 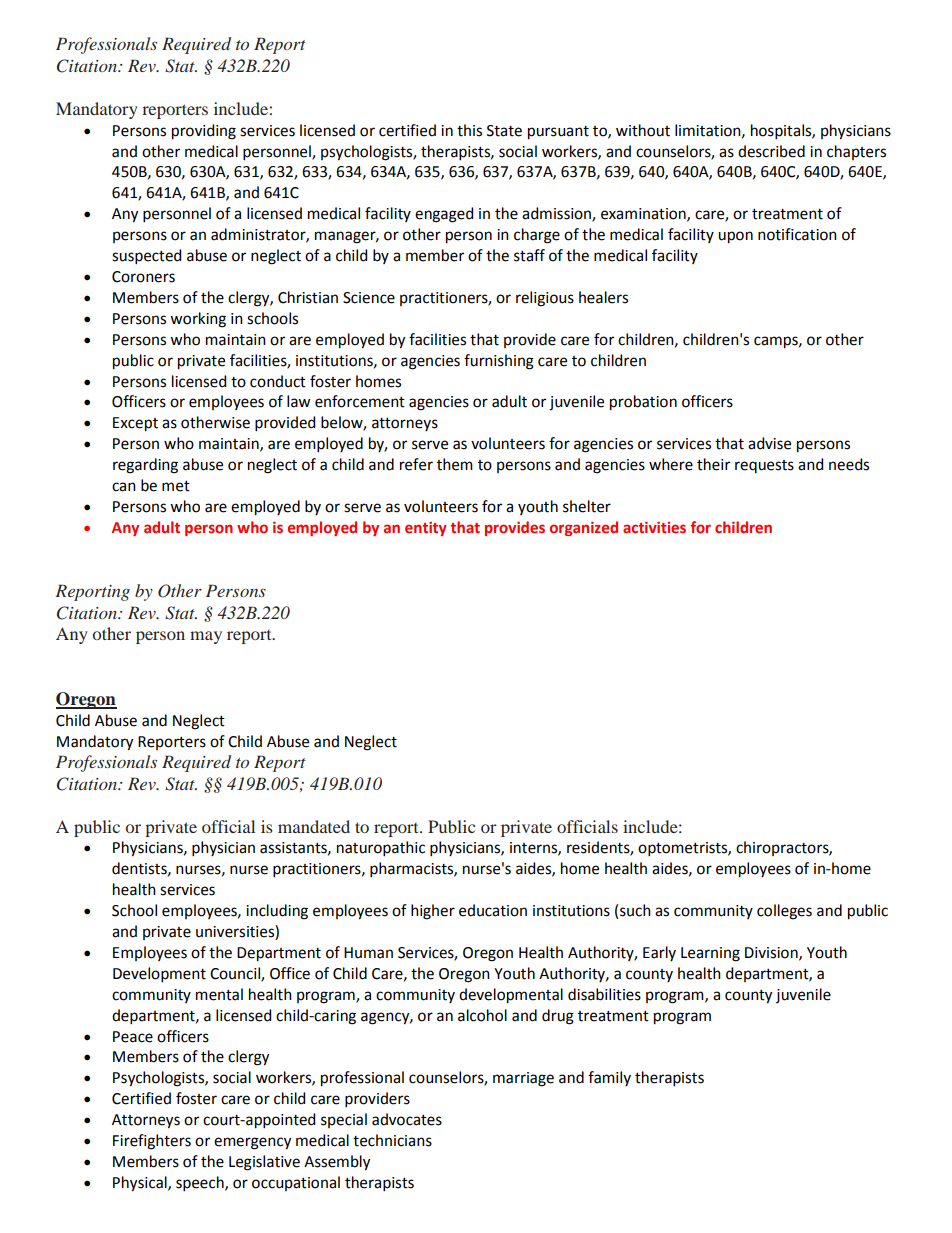 What do you see at coordinates (407, 1119) in the page?
I see `advocates` at bounding box center [407, 1119].
